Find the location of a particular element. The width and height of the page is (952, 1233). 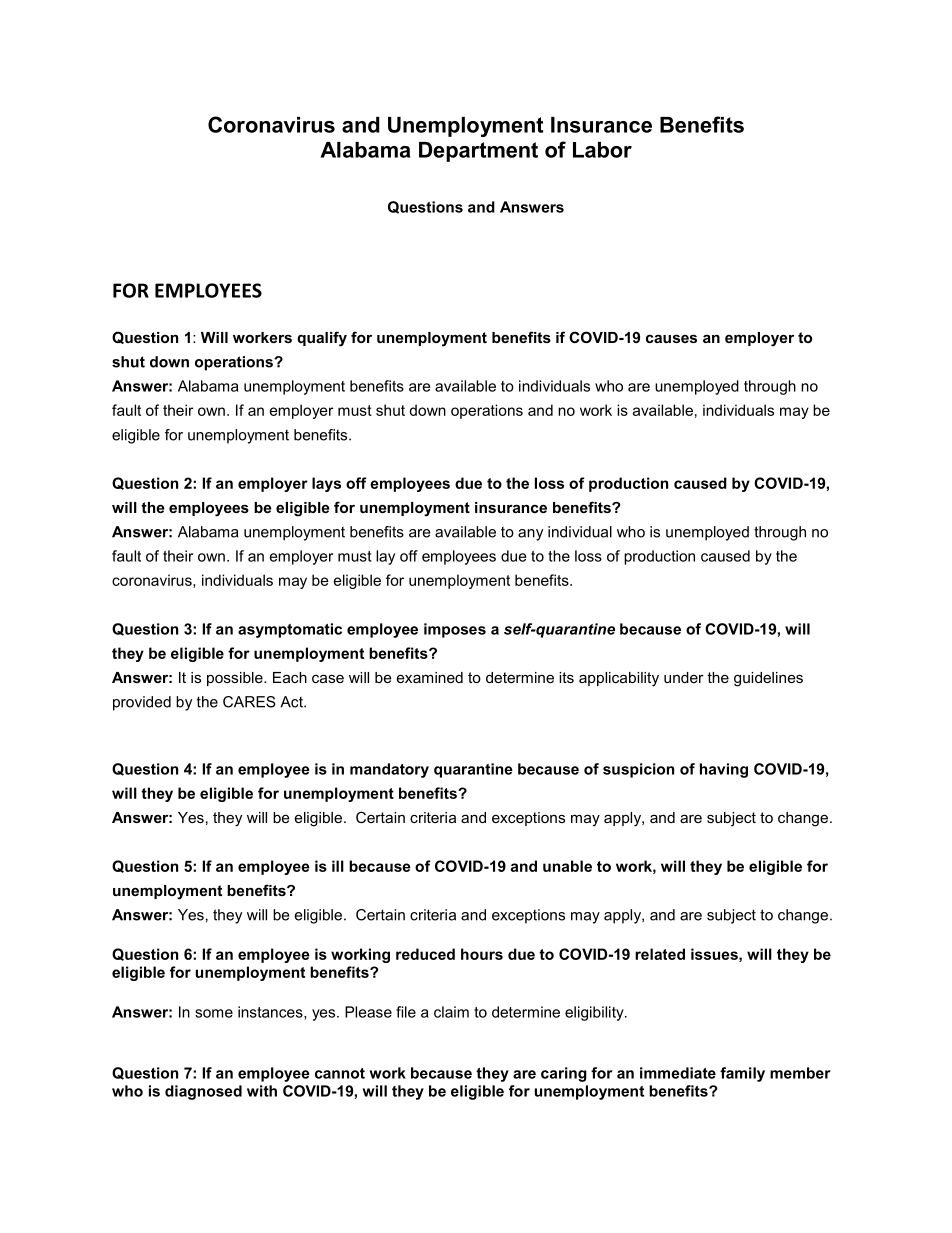

mandatory is located at coordinates (389, 770).
